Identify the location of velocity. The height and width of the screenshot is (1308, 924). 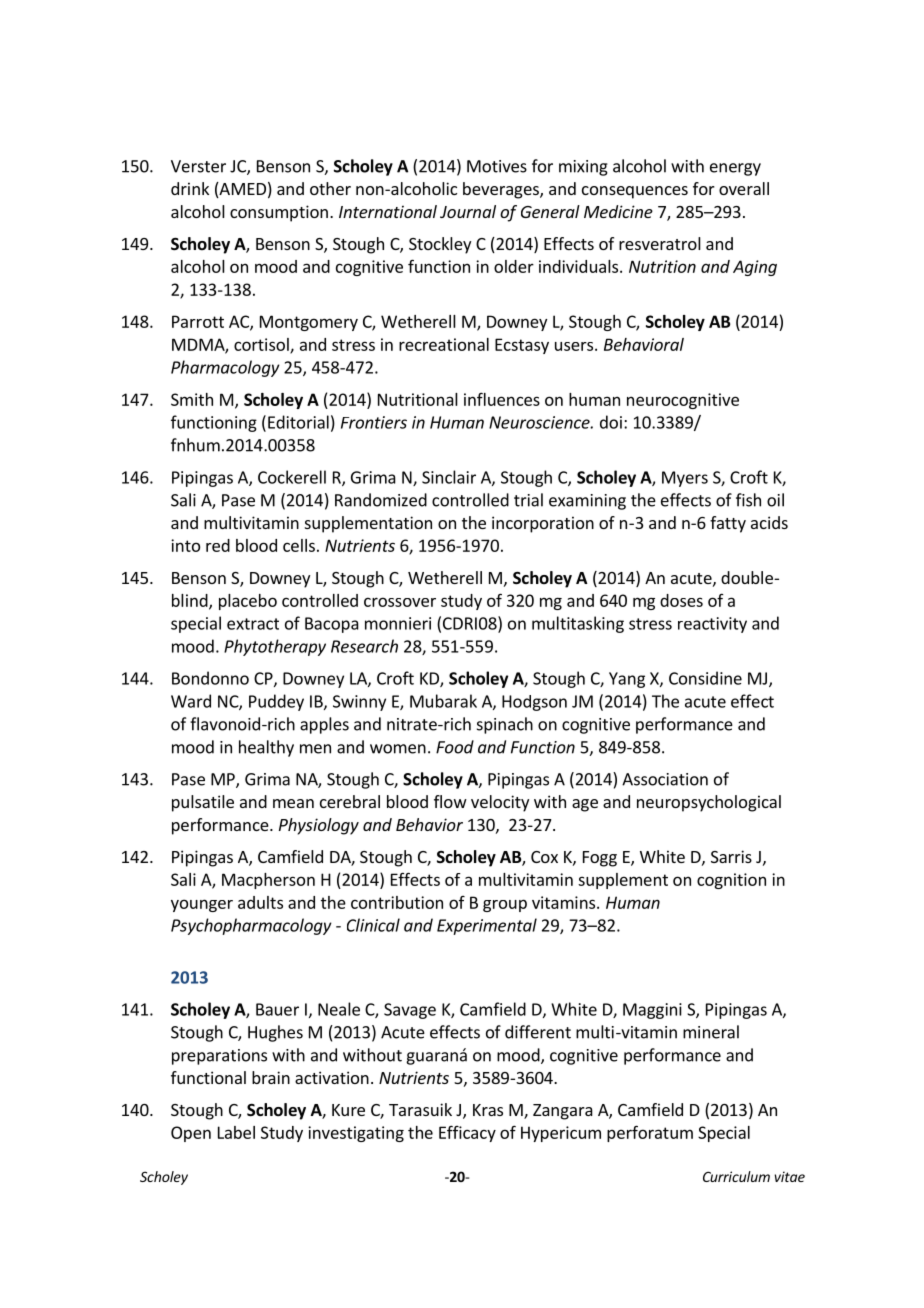
(500, 803).
